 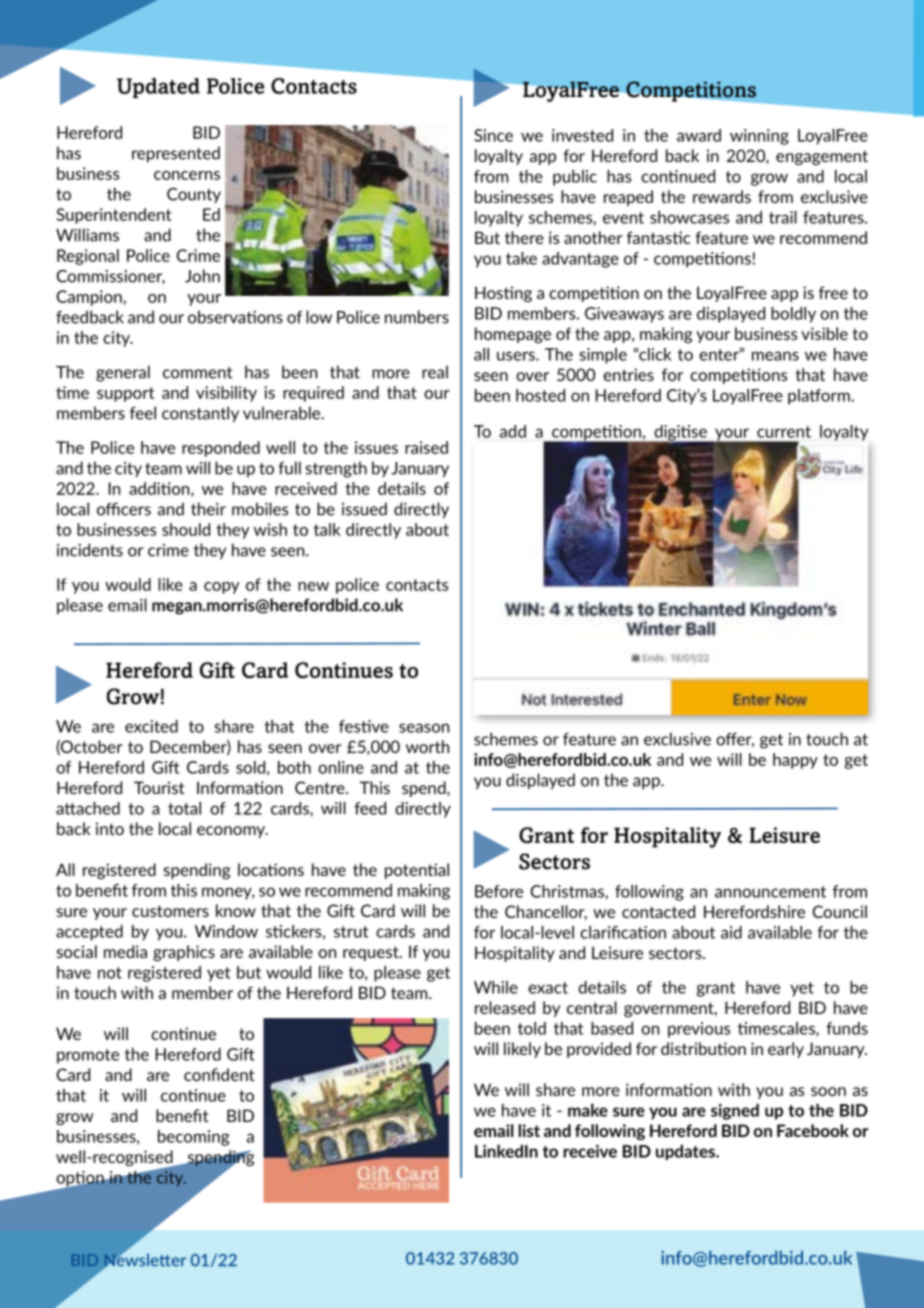 I want to click on copy, so click(x=222, y=588).
